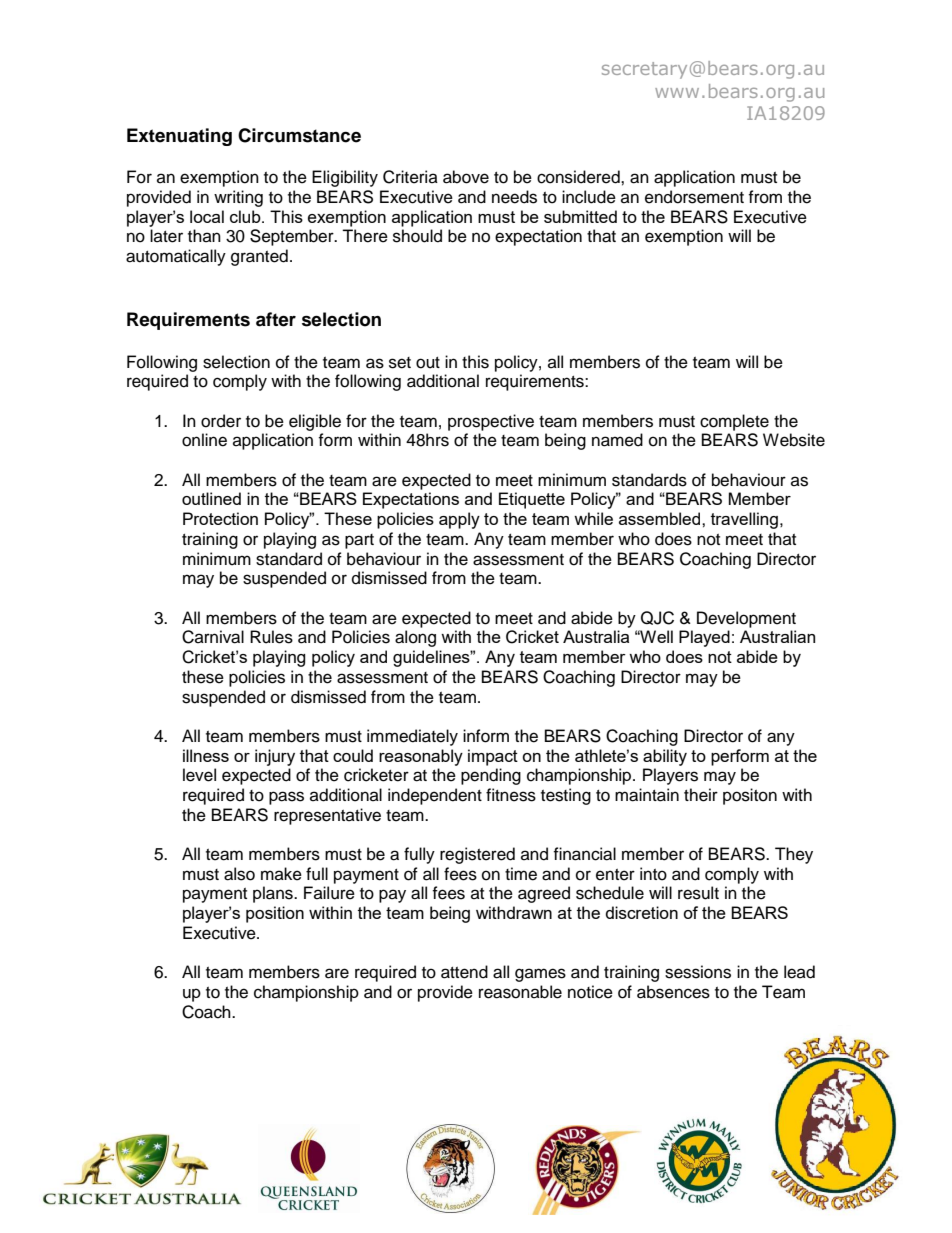 This page has height=1233, width=952. I want to click on injury, so click(275, 757).
